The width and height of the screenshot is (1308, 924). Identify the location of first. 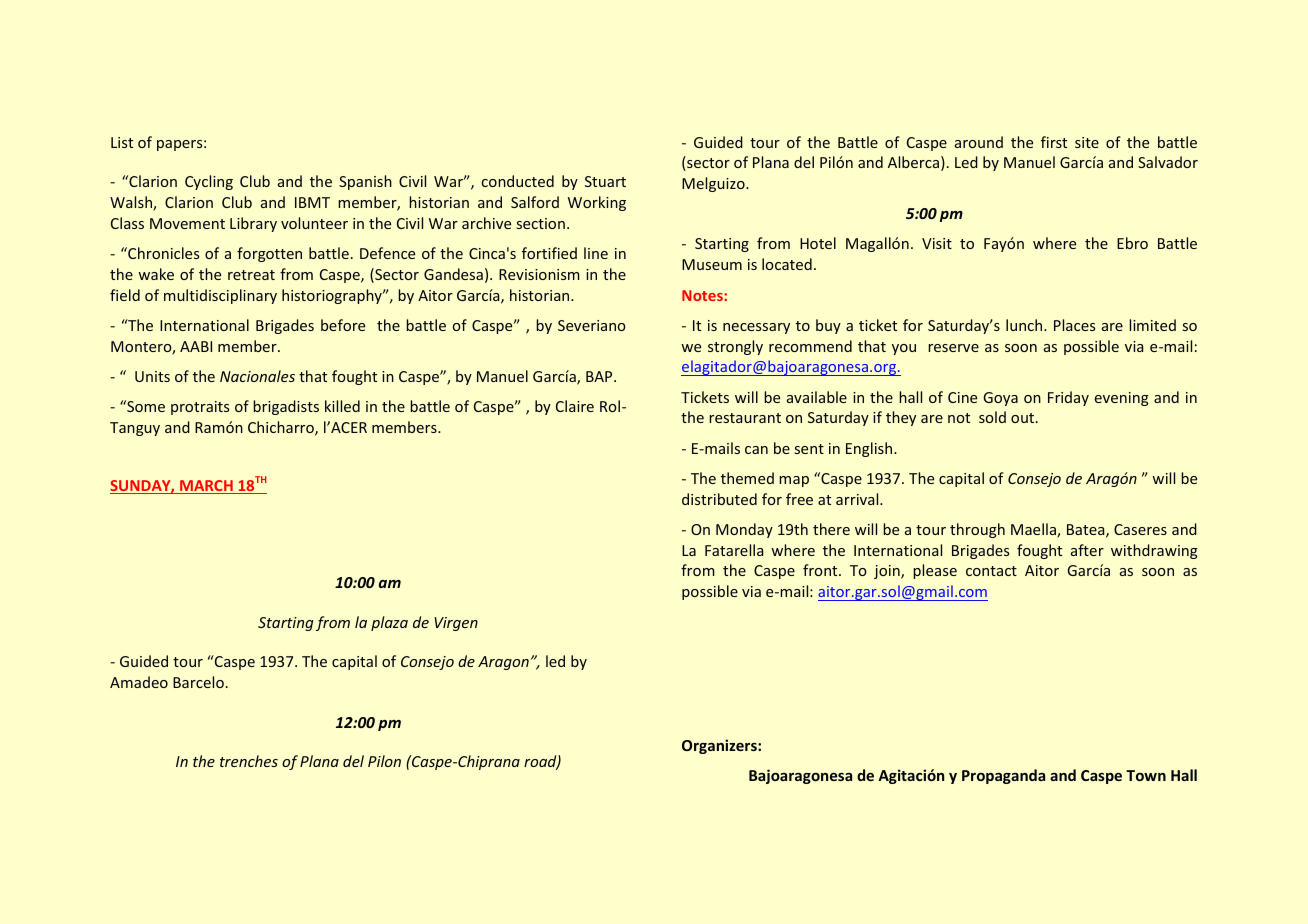
(1054, 142).
